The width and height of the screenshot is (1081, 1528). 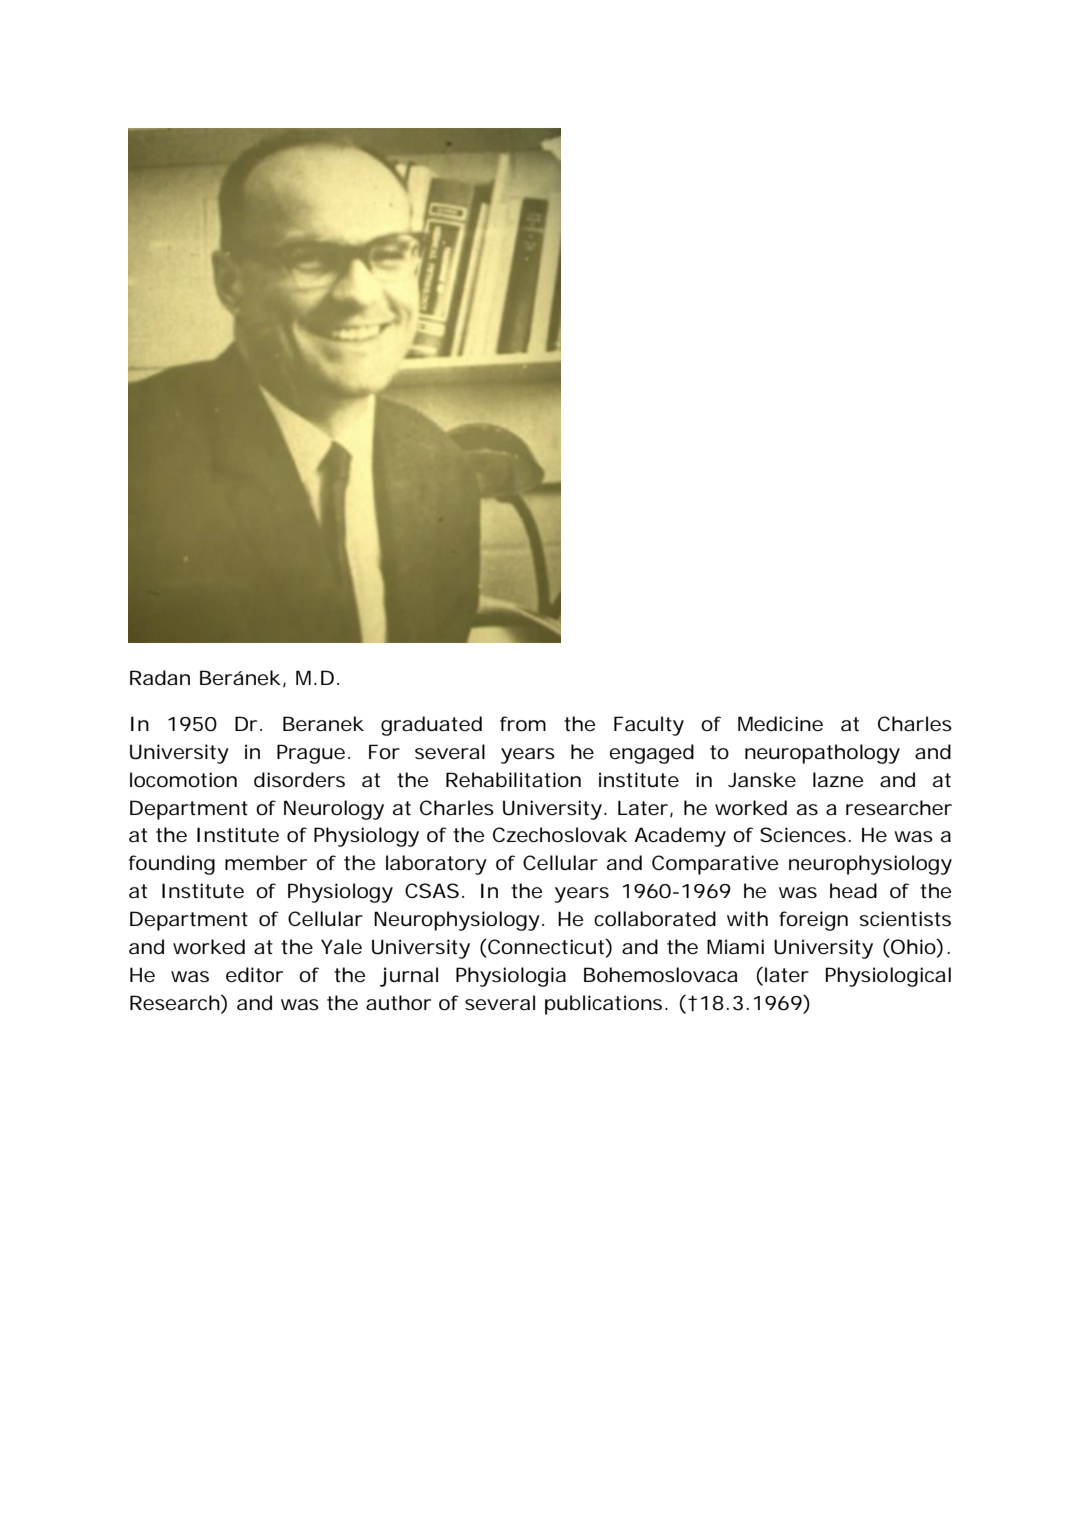 What do you see at coordinates (780, 724) in the screenshot?
I see `Medicine` at bounding box center [780, 724].
